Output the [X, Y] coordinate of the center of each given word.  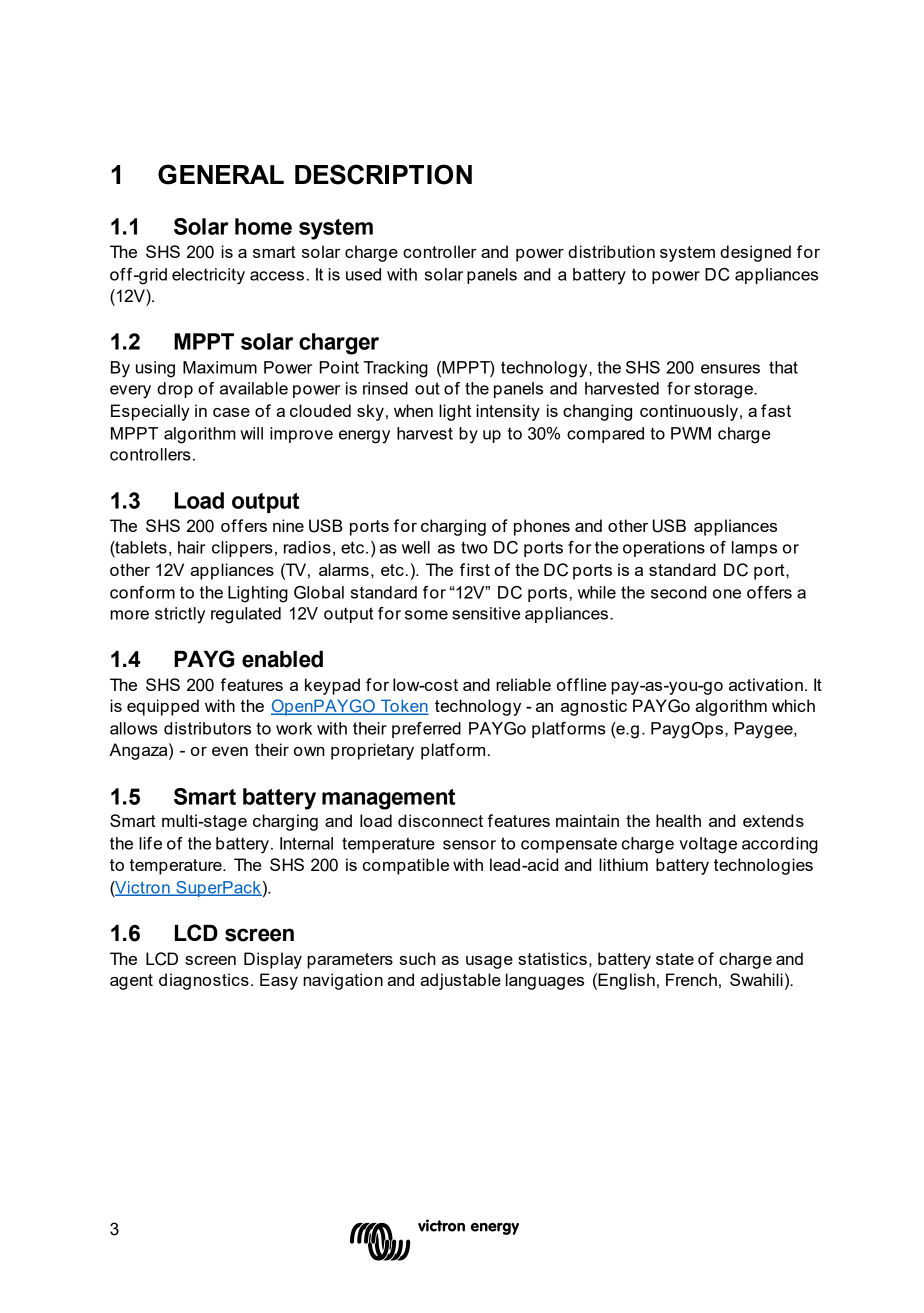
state [675, 959]
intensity [508, 412]
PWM [691, 433]
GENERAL [221, 174]
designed [755, 253]
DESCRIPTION [383, 174]
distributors [207, 728]
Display [273, 960]
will [251, 433]
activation [766, 684]
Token [404, 707]
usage [489, 962]
